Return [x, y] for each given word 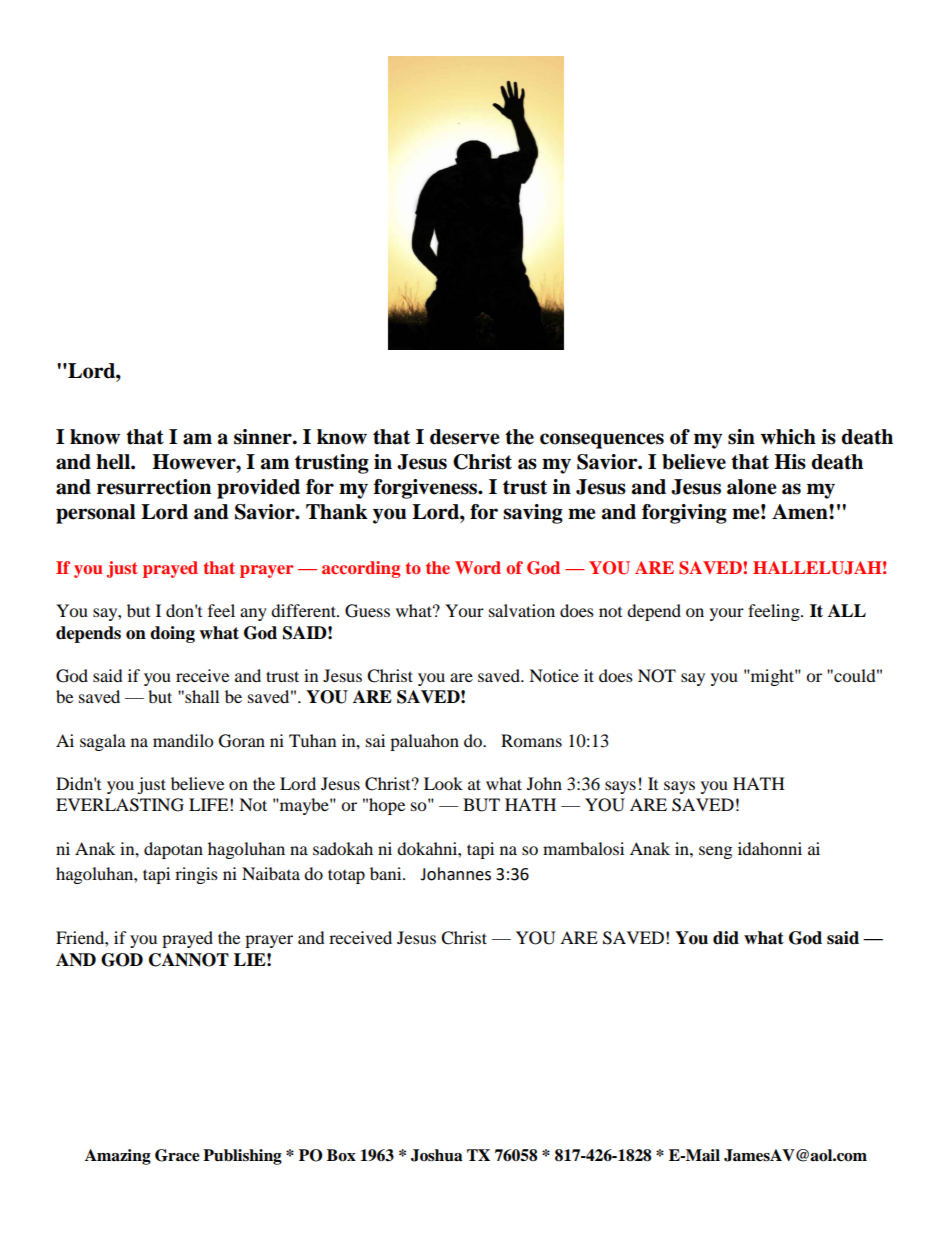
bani [387, 873]
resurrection [154, 487]
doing [172, 634]
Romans [531, 740]
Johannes [455, 874]
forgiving [684, 514]
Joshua [437, 1155]
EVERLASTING [120, 805]
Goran [242, 741]
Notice [554, 675]
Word [478, 567]
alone [752, 487]
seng [715, 852]
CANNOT [189, 960]
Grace [177, 1155]
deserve [465, 437]
